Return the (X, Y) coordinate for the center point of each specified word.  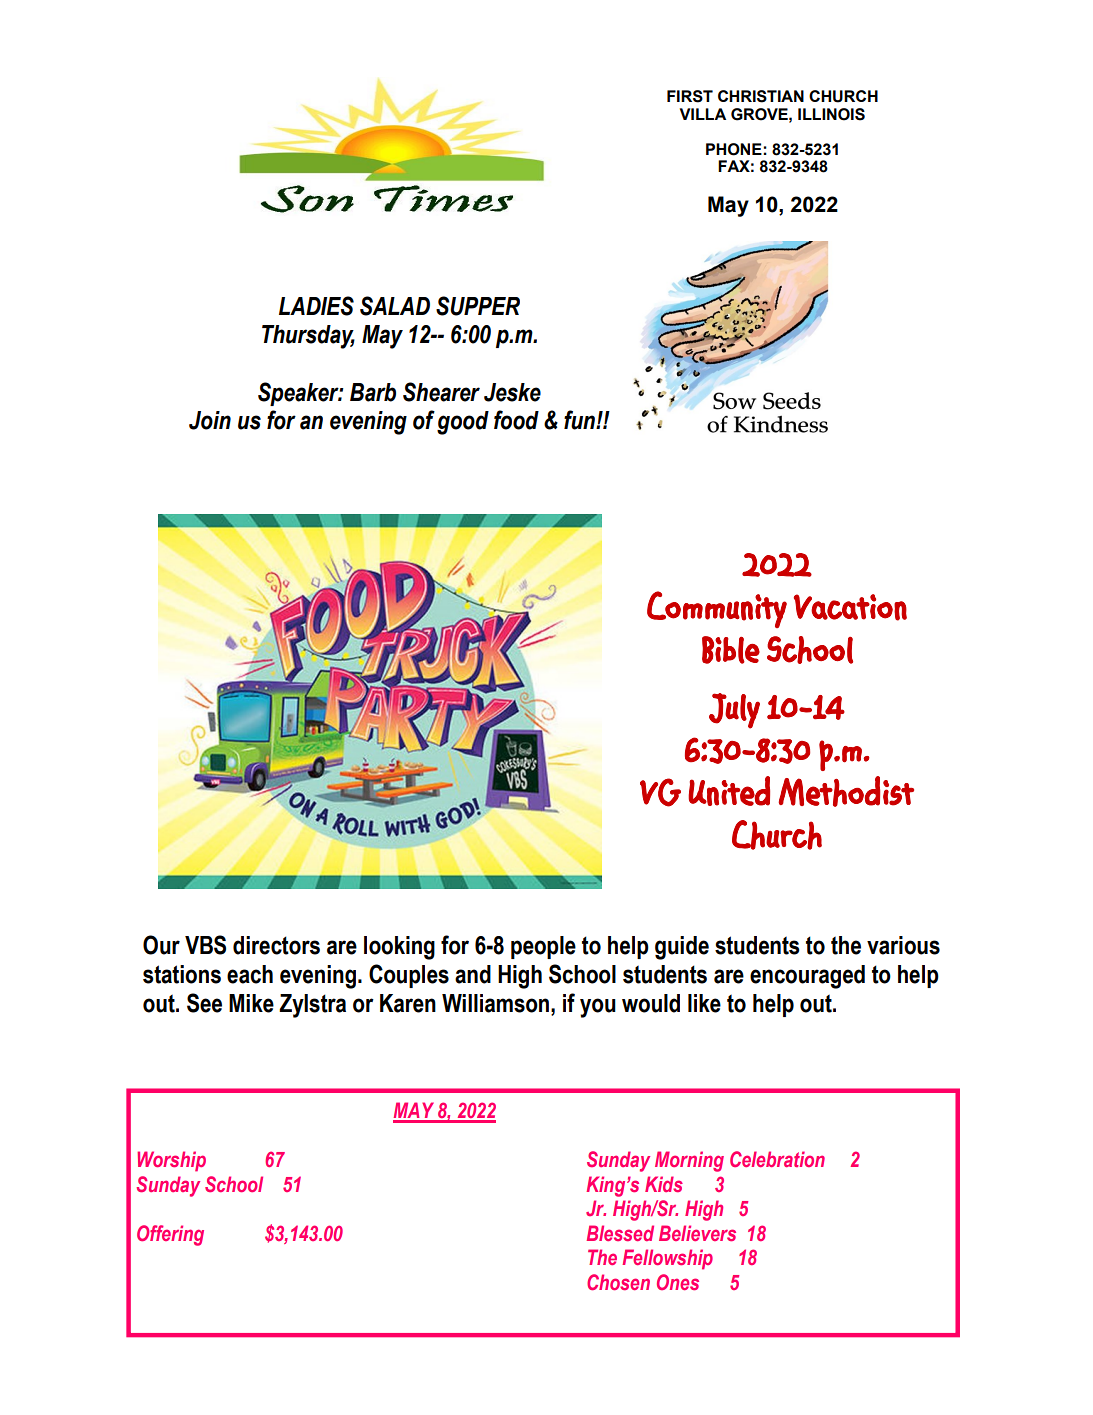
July (734, 711)
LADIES (316, 306)
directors (276, 945)
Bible (731, 650)
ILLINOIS (831, 114)
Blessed (620, 1233)
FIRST (690, 96)
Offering (170, 1235)
